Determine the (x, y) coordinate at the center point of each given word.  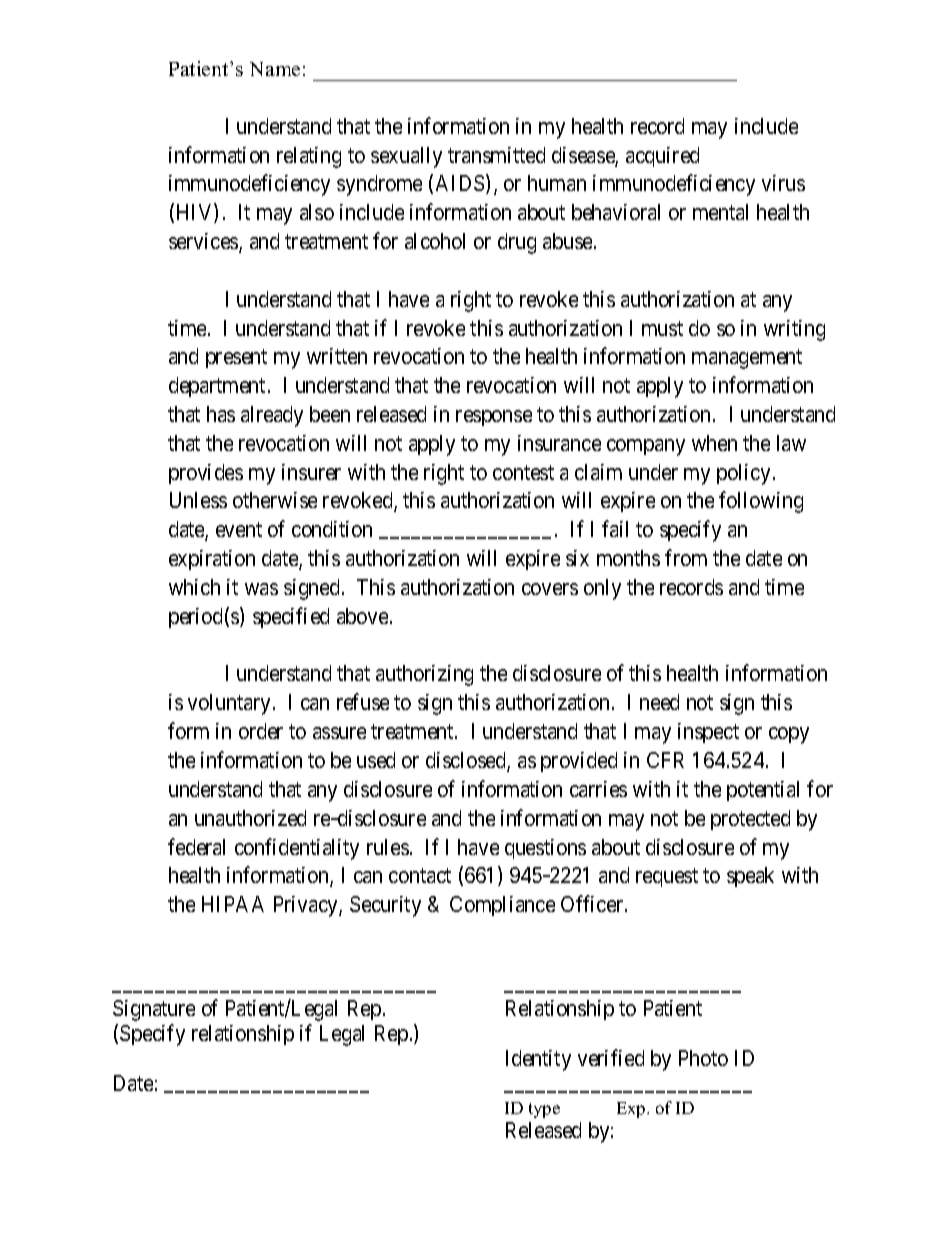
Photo (703, 1058)
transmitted (496, 155)
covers (550, 589)
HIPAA (233, 904)
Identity (538, 1060)
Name (275, 69)
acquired (662, 157)
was (261, 589)
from (686, 557)
